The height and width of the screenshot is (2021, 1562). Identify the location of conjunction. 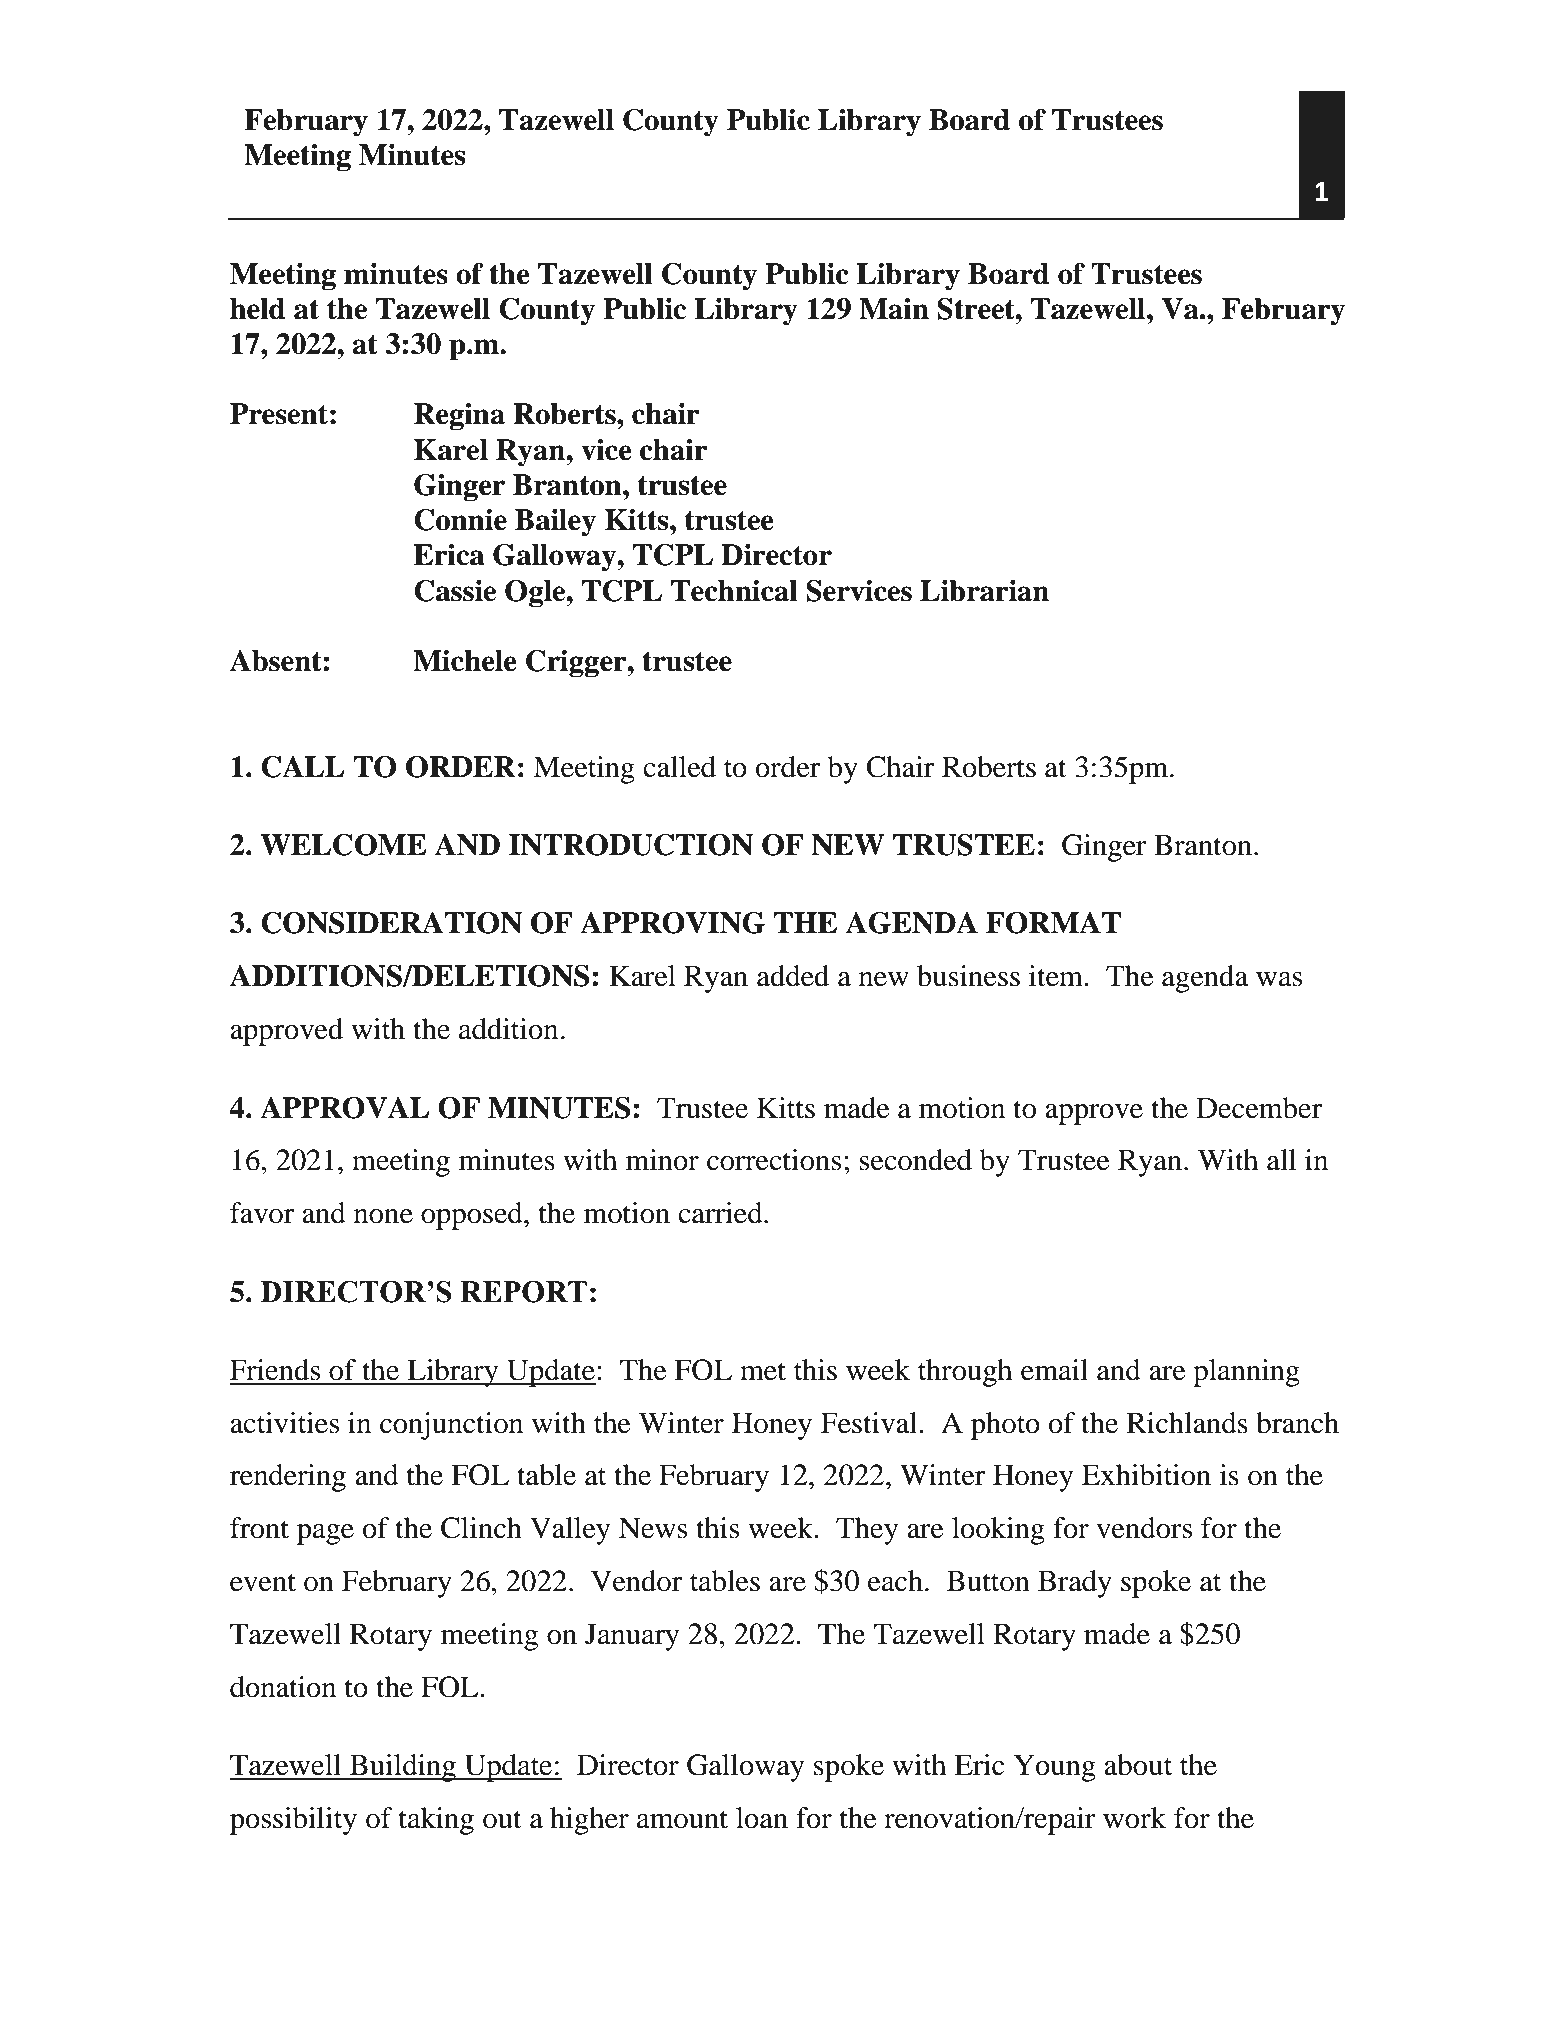
(451, 1426).
